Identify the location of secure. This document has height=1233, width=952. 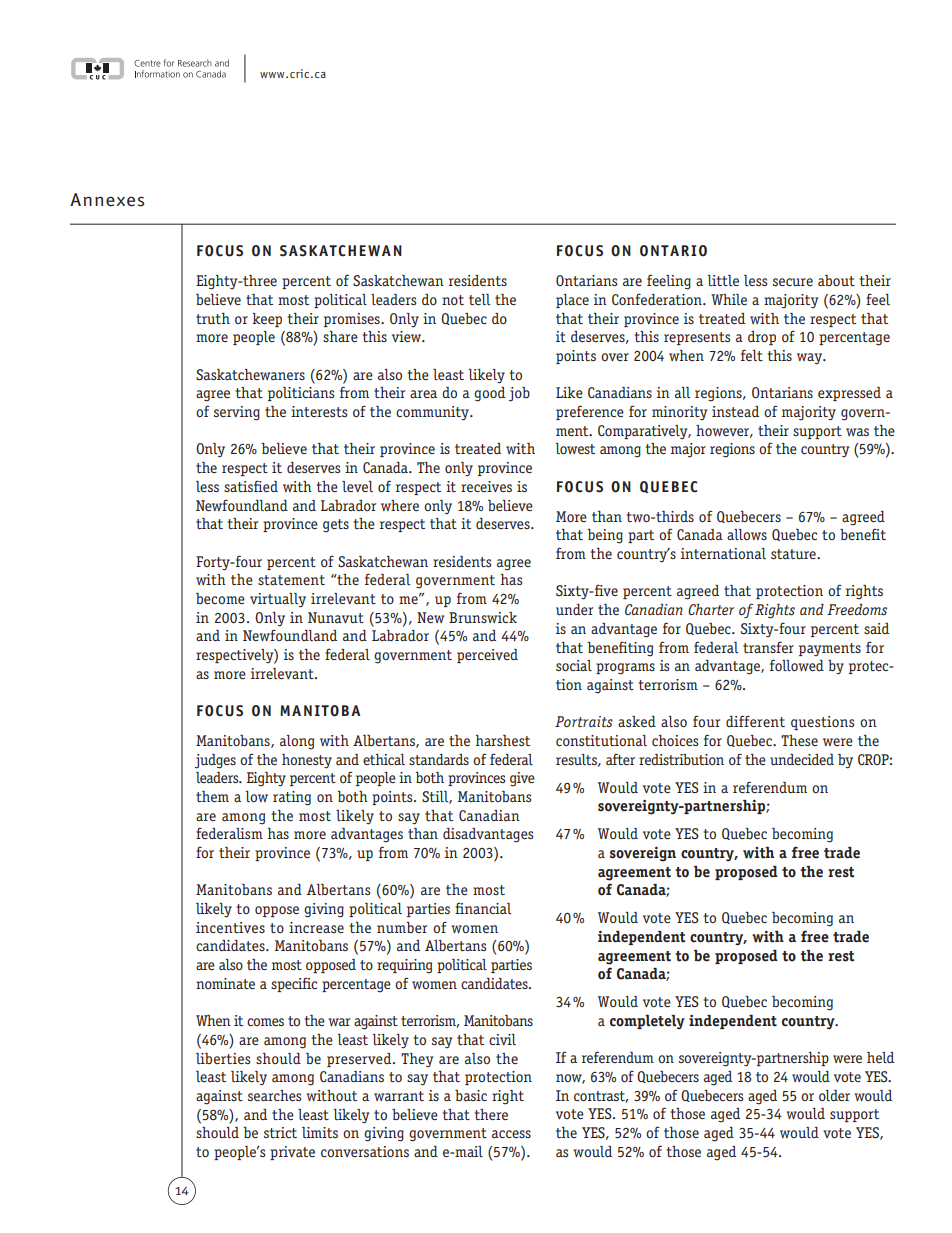
(793, 282).
